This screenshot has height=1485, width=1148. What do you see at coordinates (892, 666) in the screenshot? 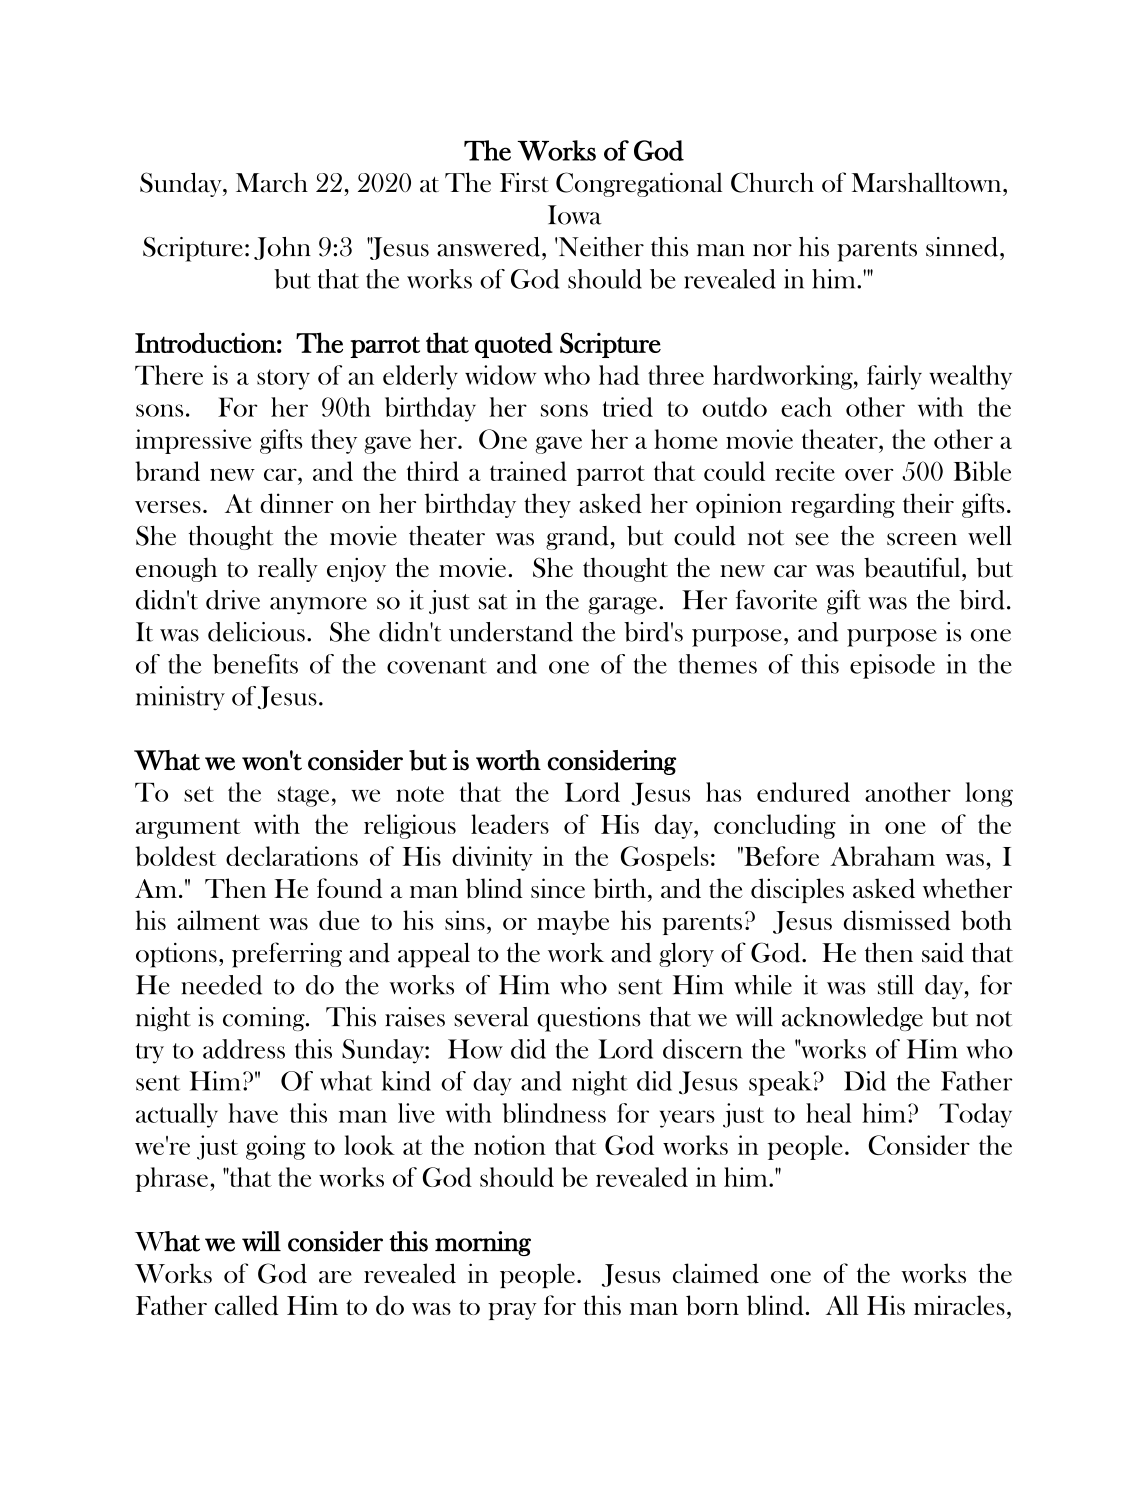
I see `episode` at bounding box center [892, 666].
